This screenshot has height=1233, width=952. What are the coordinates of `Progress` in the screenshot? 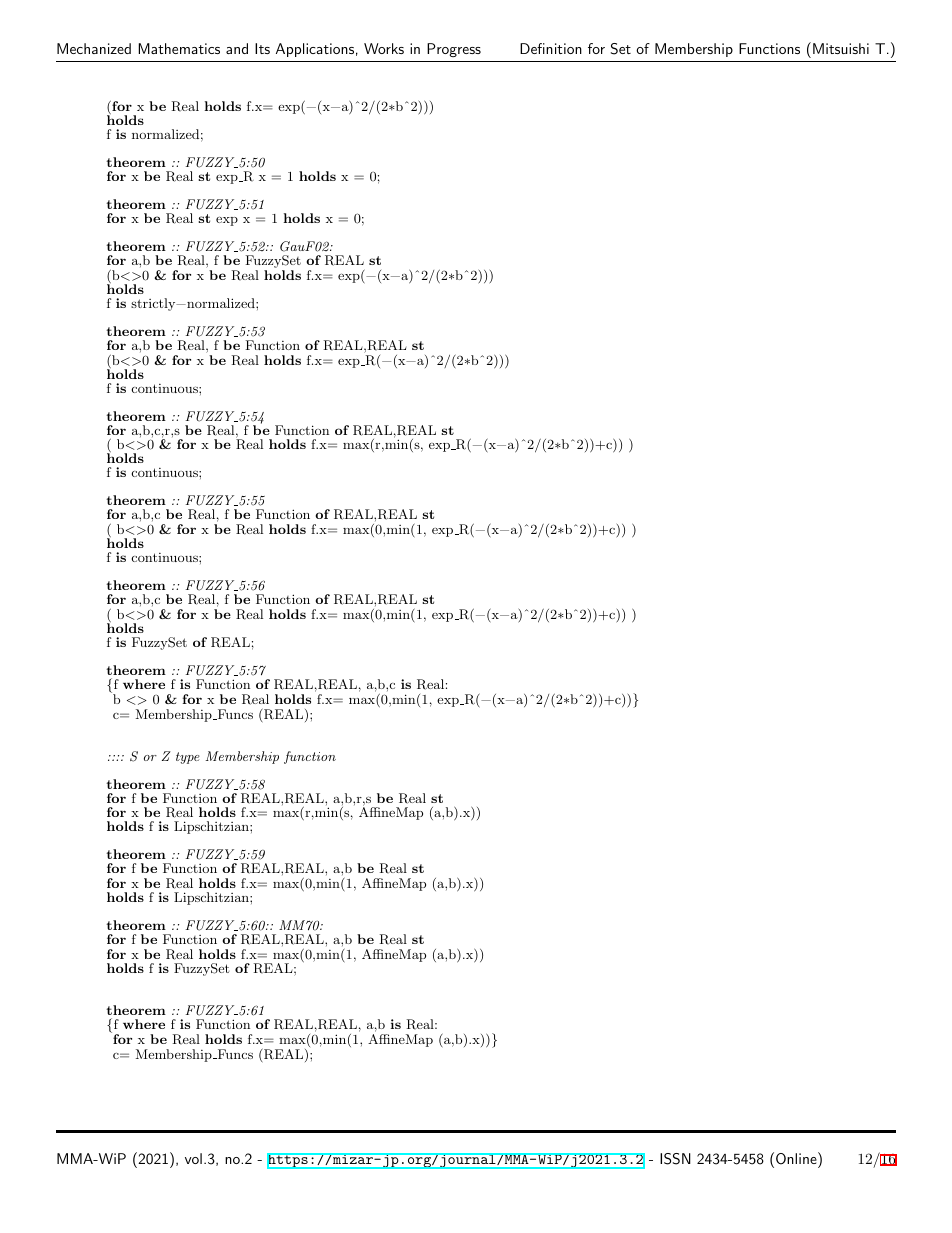 It's located at (454, 50).
